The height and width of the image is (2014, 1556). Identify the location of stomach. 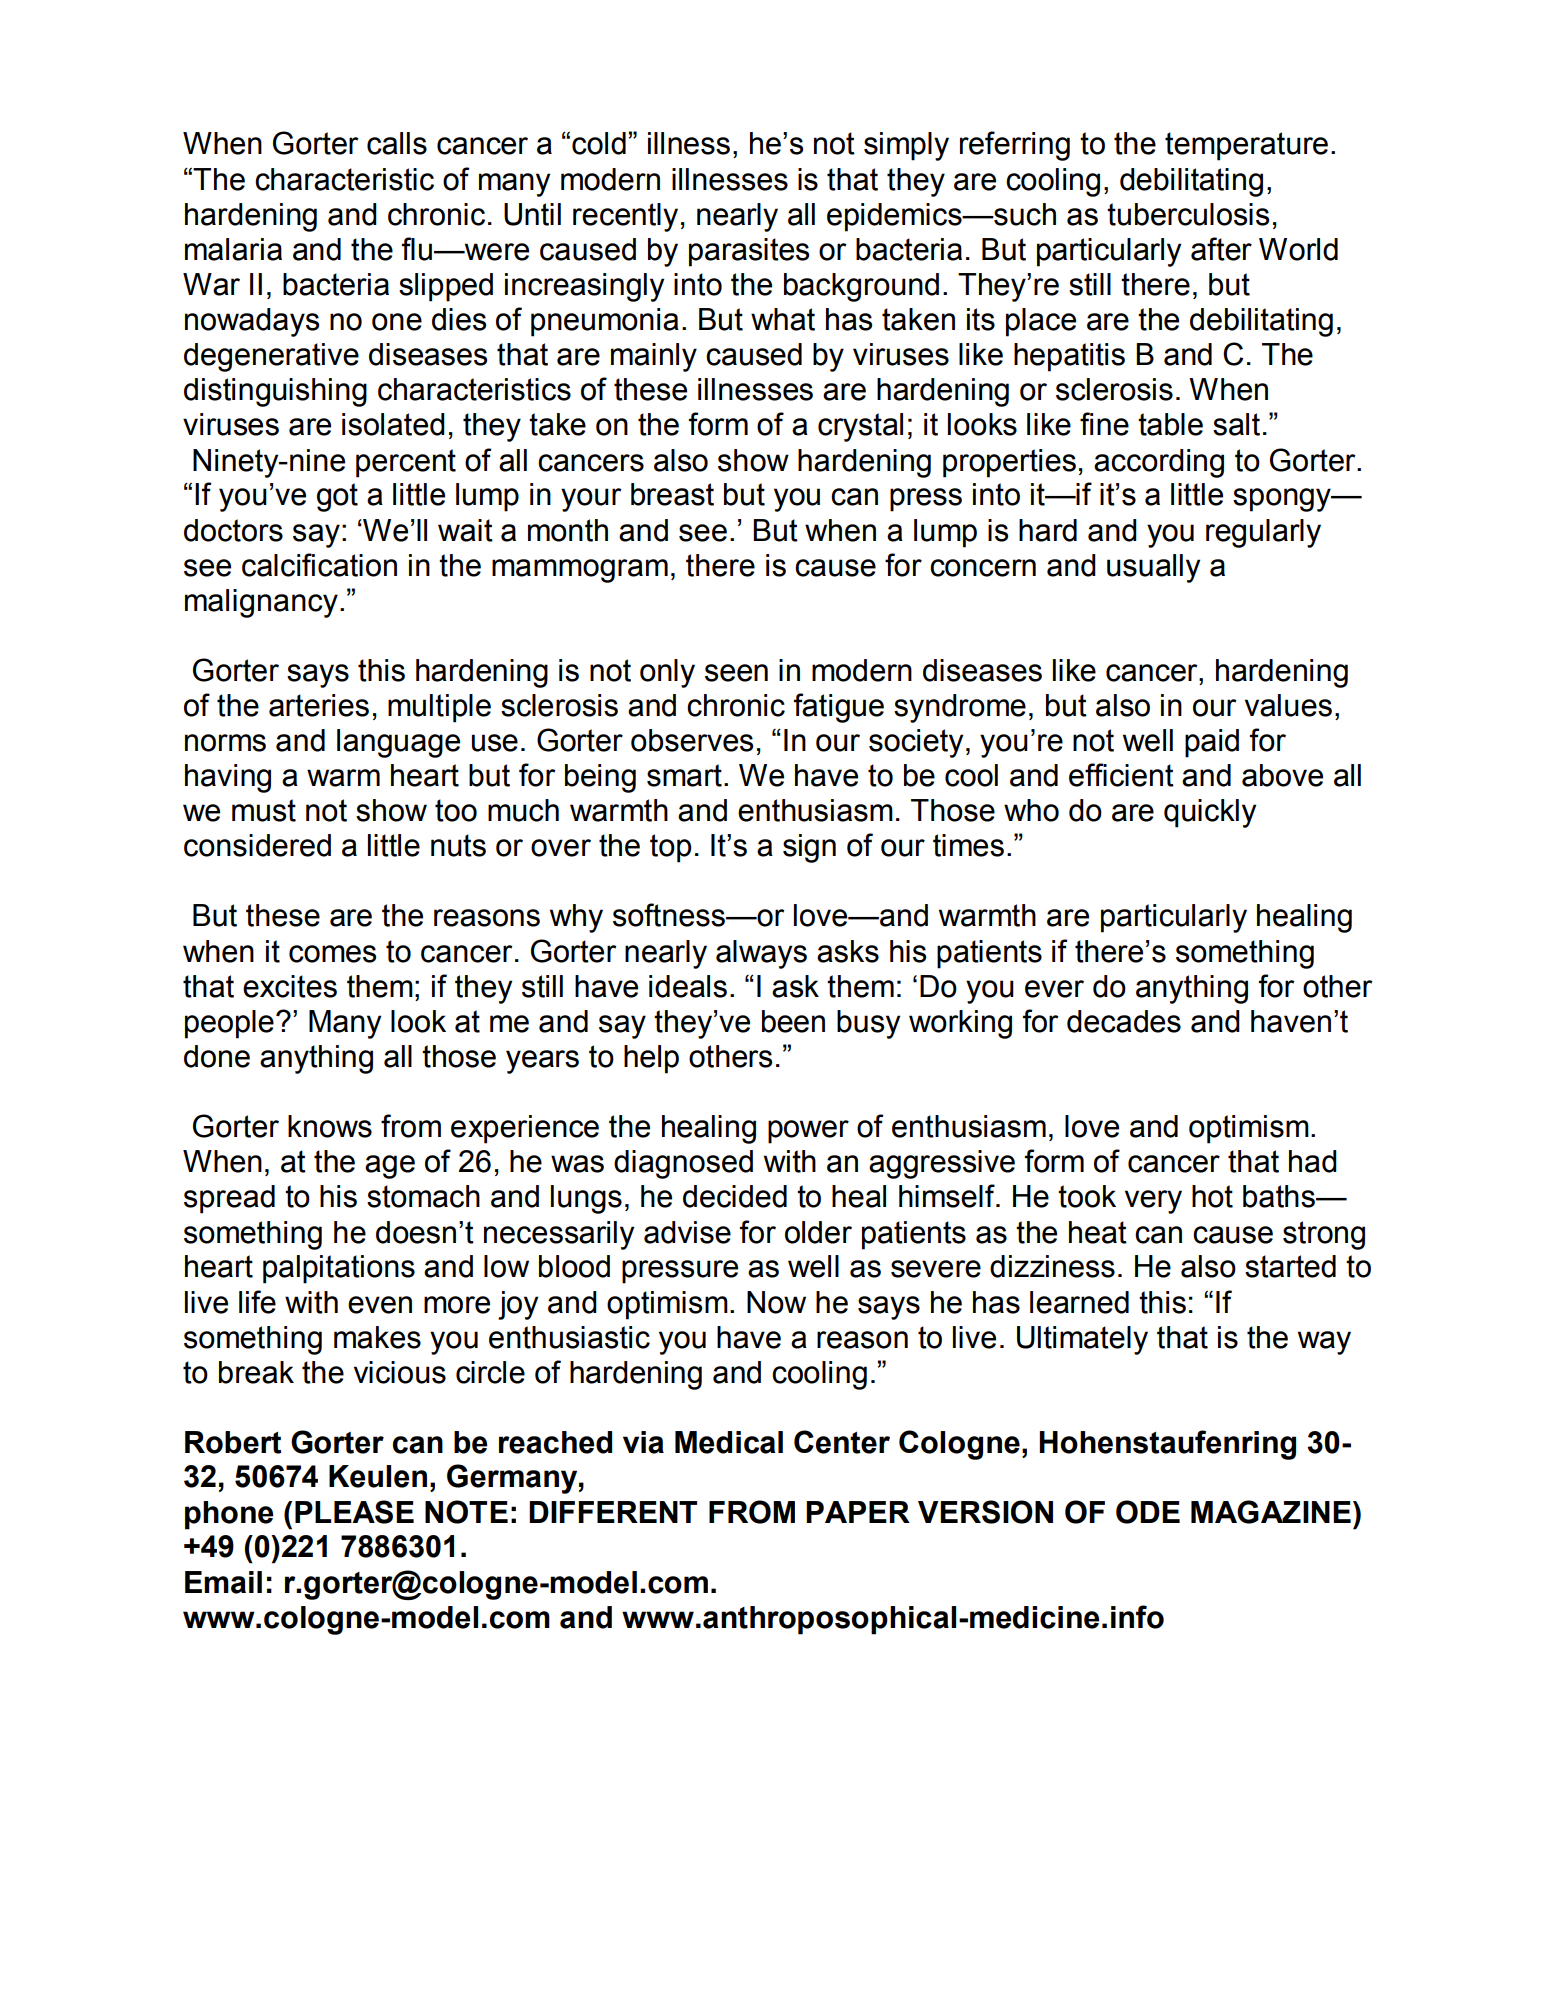
(423, 1196).
